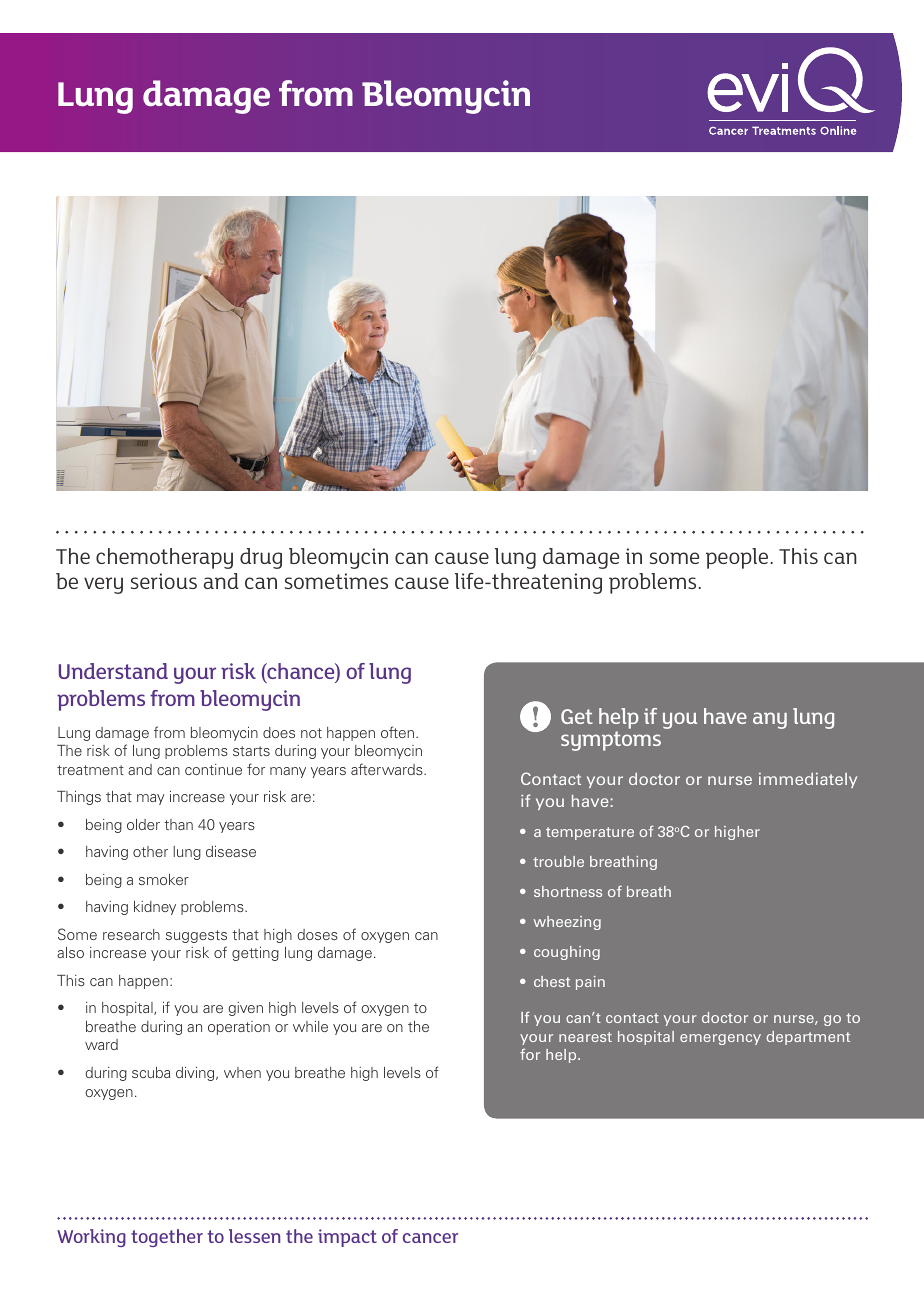 This screenshot has height=1308, width=924. What do you see at coordinates (738, 558) in the screenshot?
I see `people` at bounding box center [738, 558].
